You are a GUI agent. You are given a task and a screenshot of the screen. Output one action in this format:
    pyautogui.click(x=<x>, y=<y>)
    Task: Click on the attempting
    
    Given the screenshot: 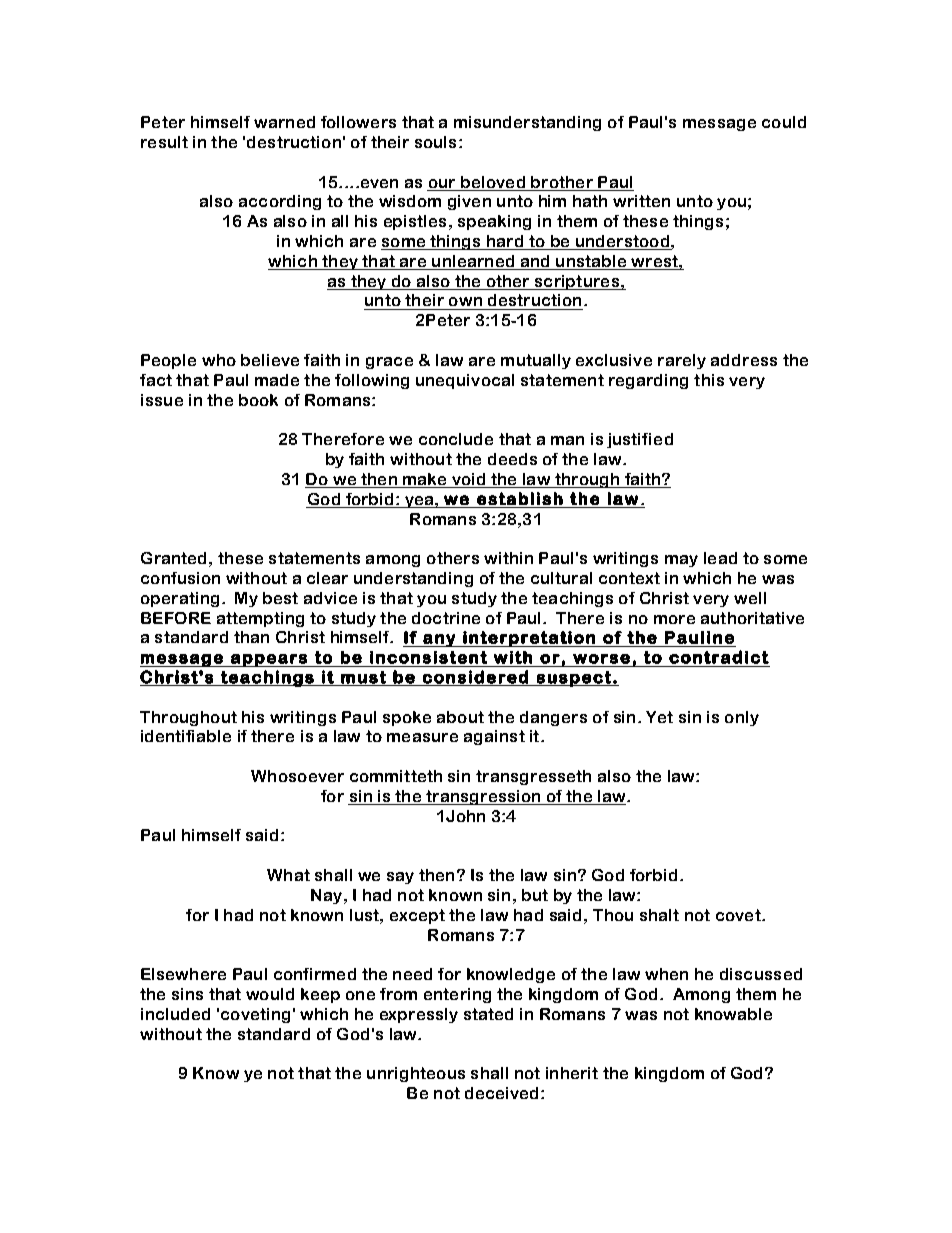 What is the action you would take?
    pyautogui.click(x=260, y=619)
